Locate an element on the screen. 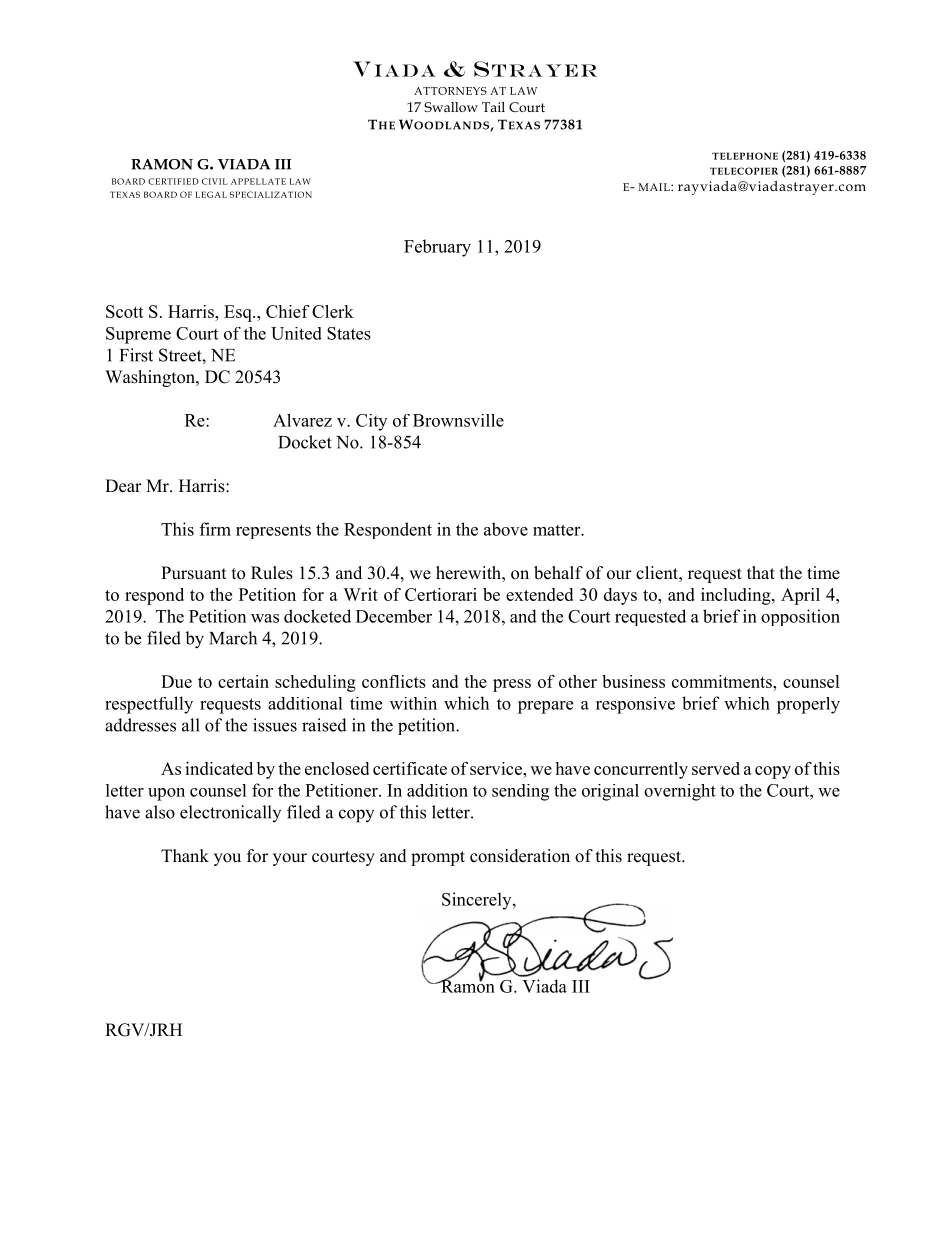  February is located at coordinates (437, 248).
